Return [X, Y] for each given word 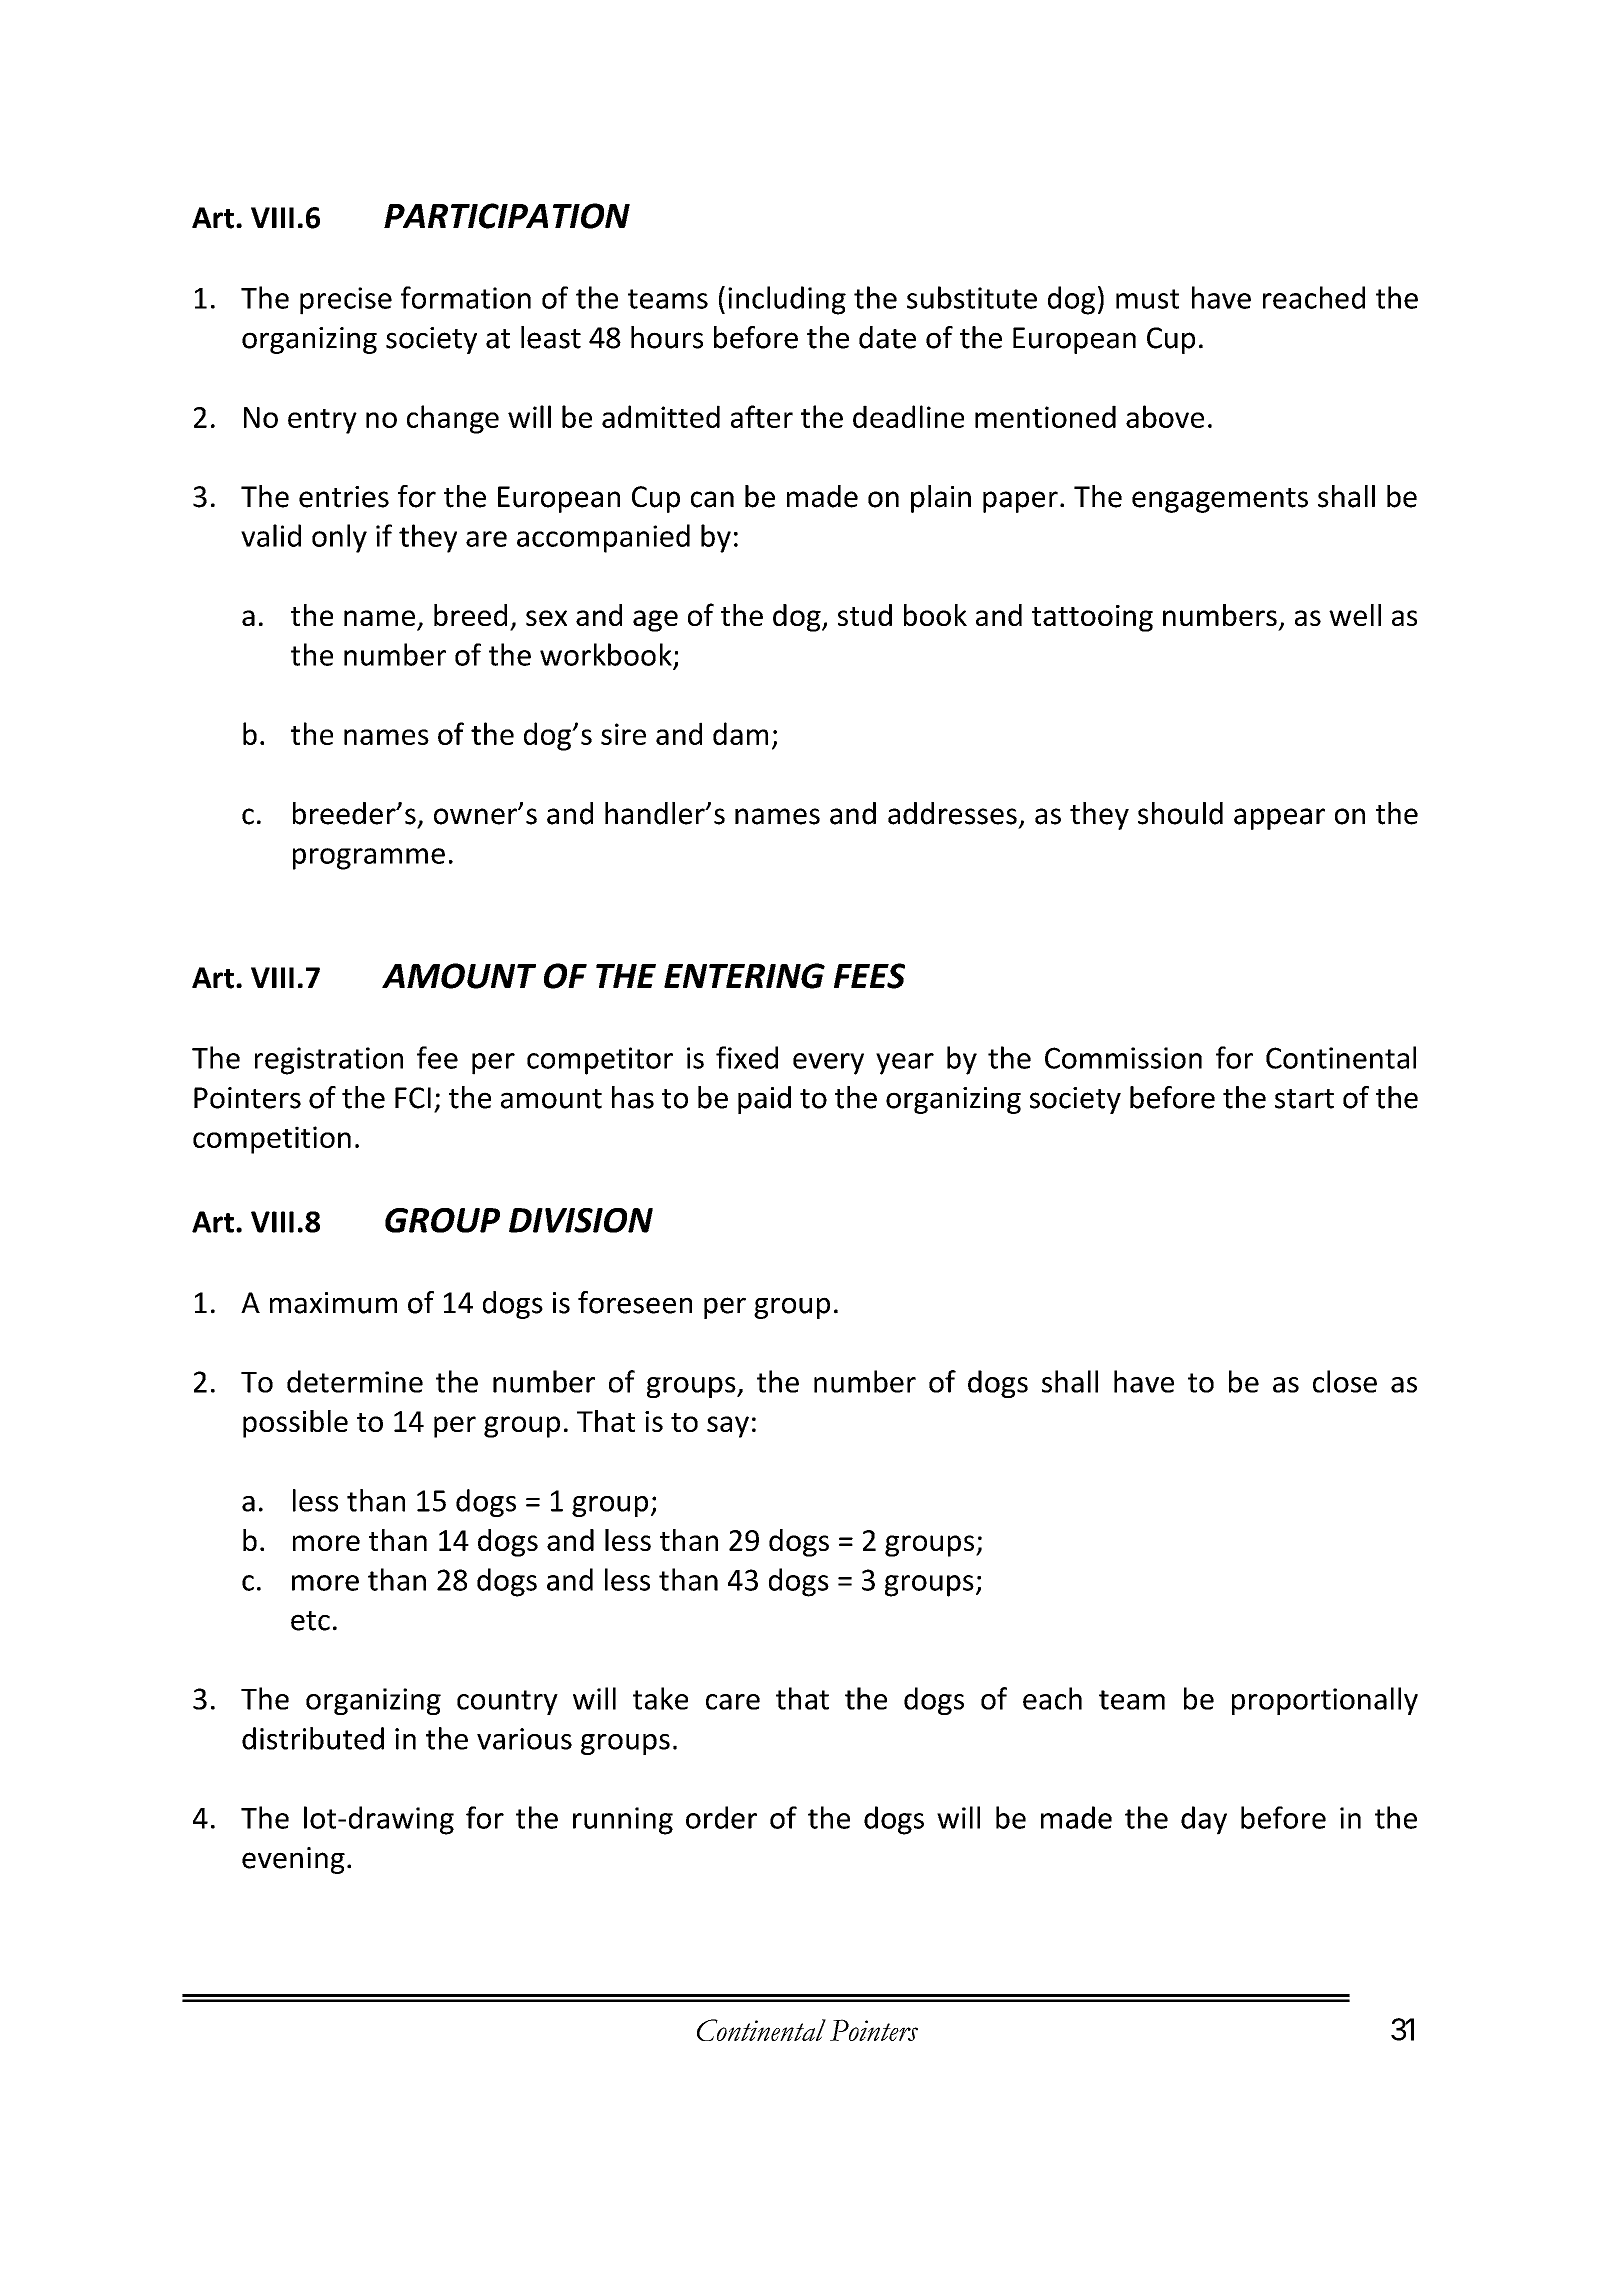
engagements [1220, 500]
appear [1279, 819]
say [728, 1427]
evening [293, 1860]
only [339, 538]
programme [369, 859]
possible [295, 1424]
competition [272, 1140]
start [1304, 1099]
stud [865, 615]
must [1147, 299]
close [1345, 1381]
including [787, 300]
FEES [869, 976]
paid [764, 1100]
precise [346, 301]
